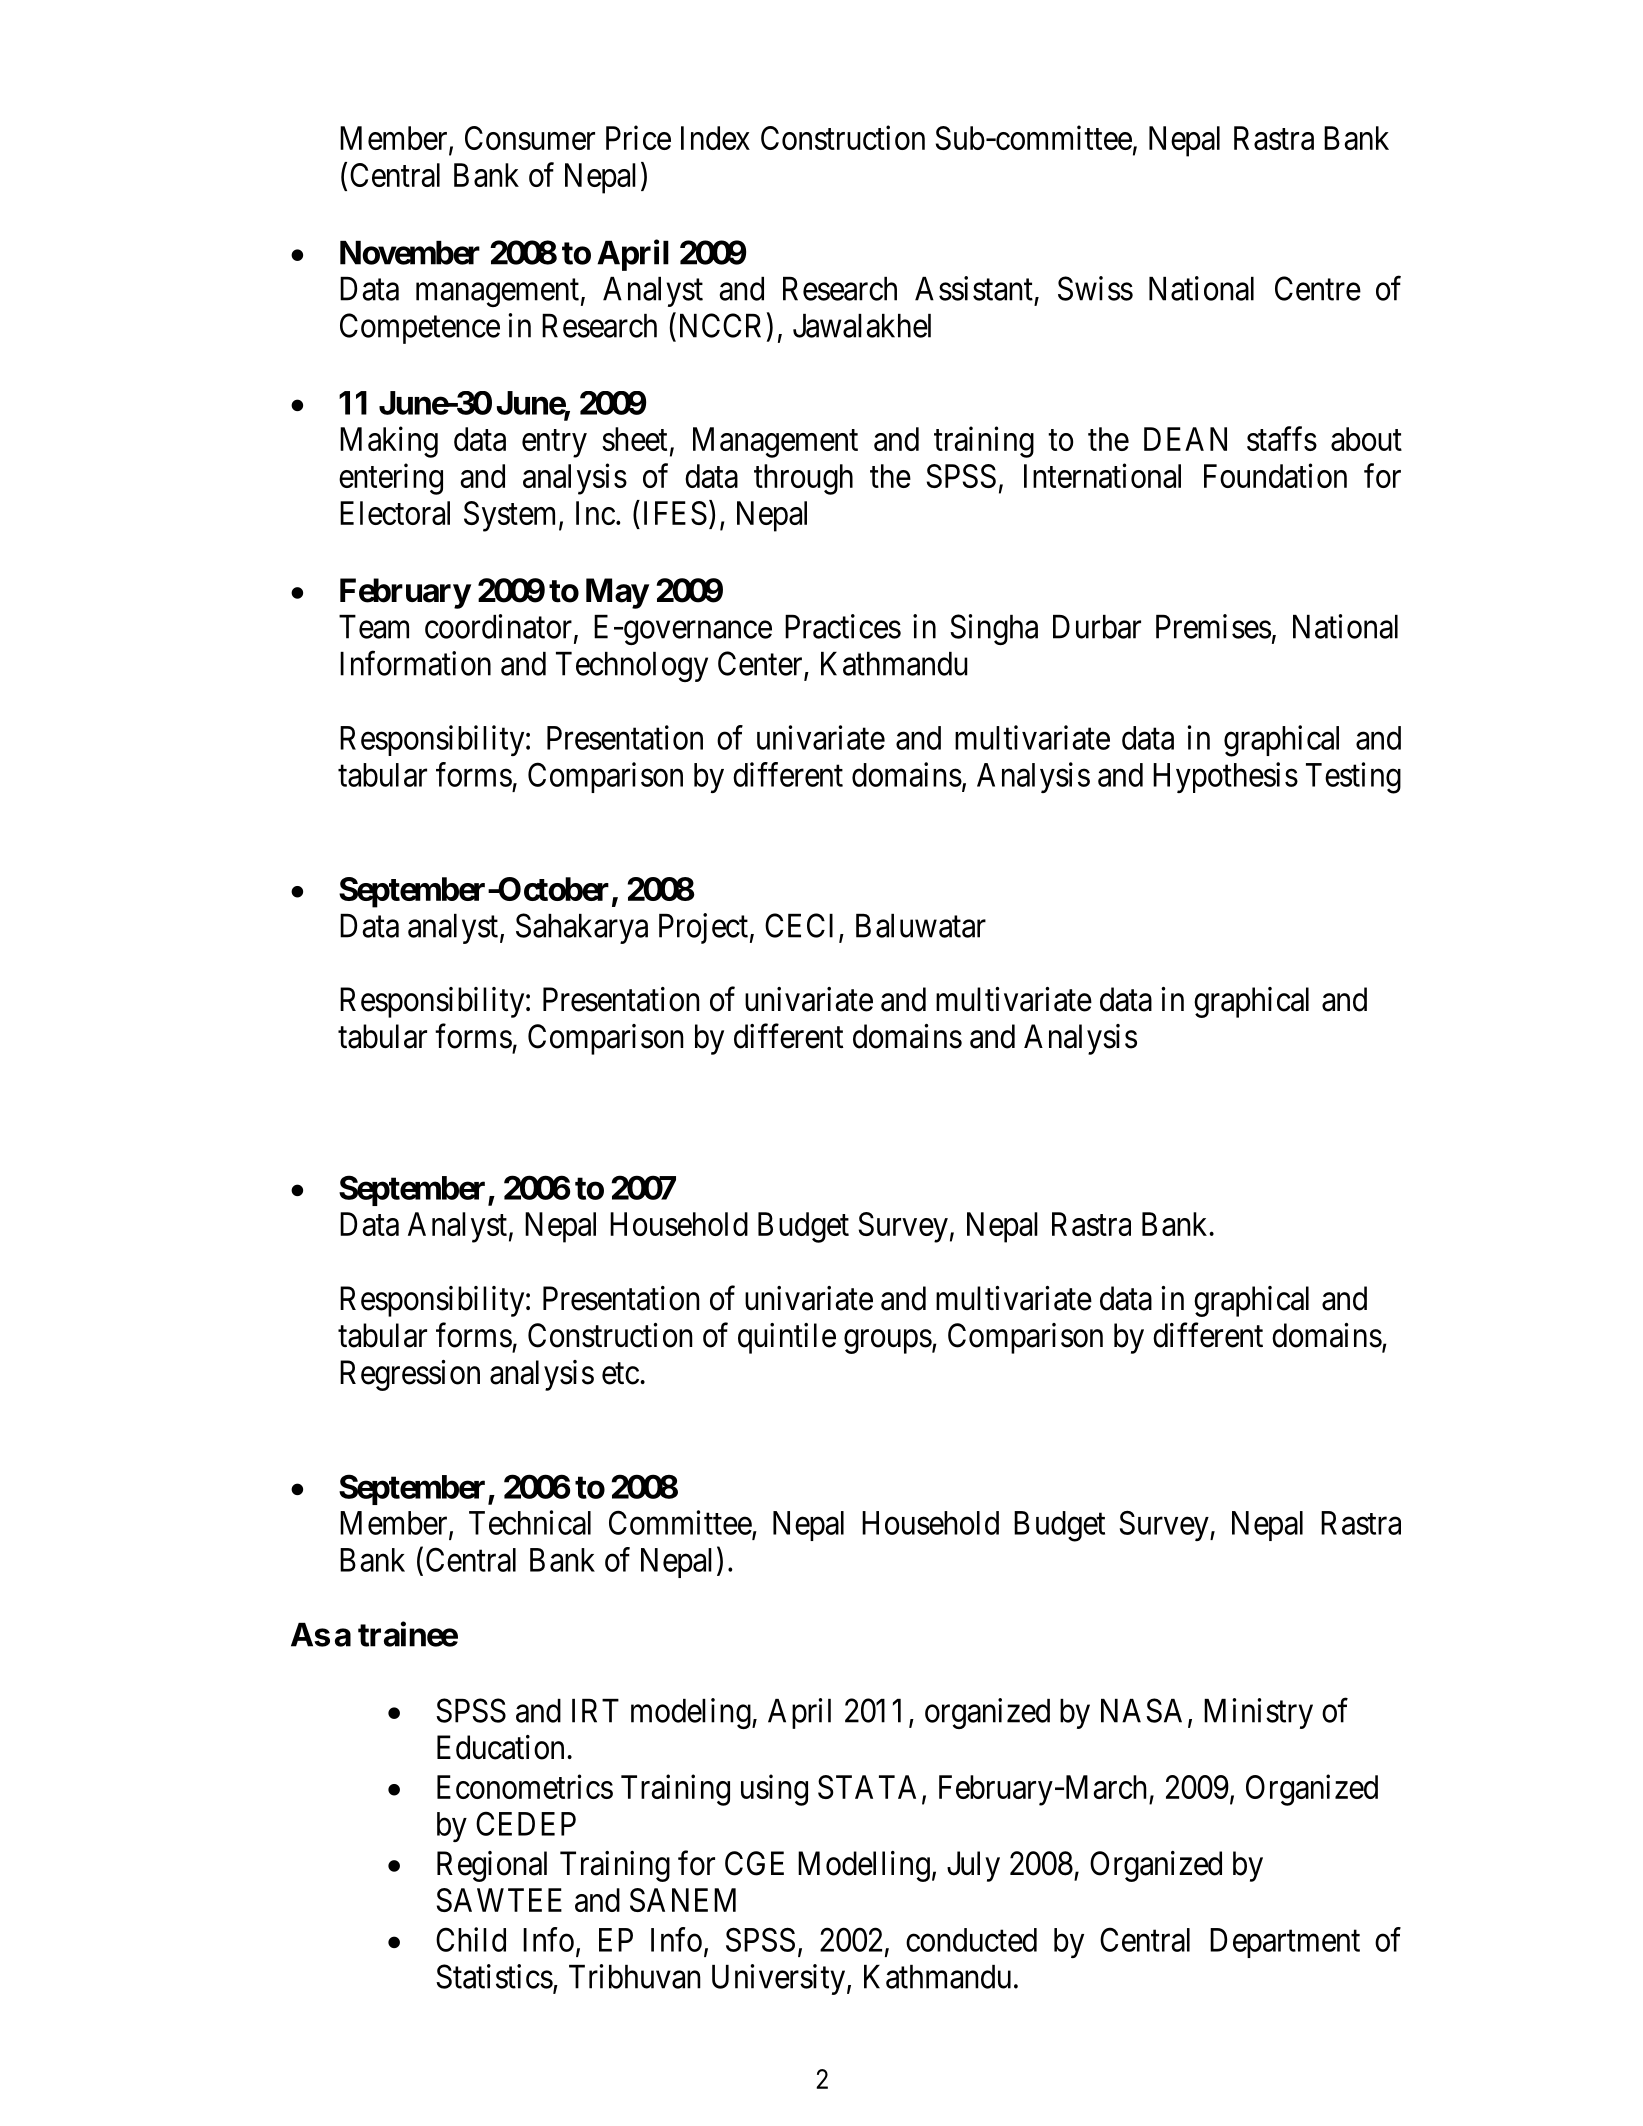 Image resolution: width=1643 pixels, height=2126 pixels. Describe the element at coordinates (530, 138) in the screenshot. I see `Consumer` at that location.
